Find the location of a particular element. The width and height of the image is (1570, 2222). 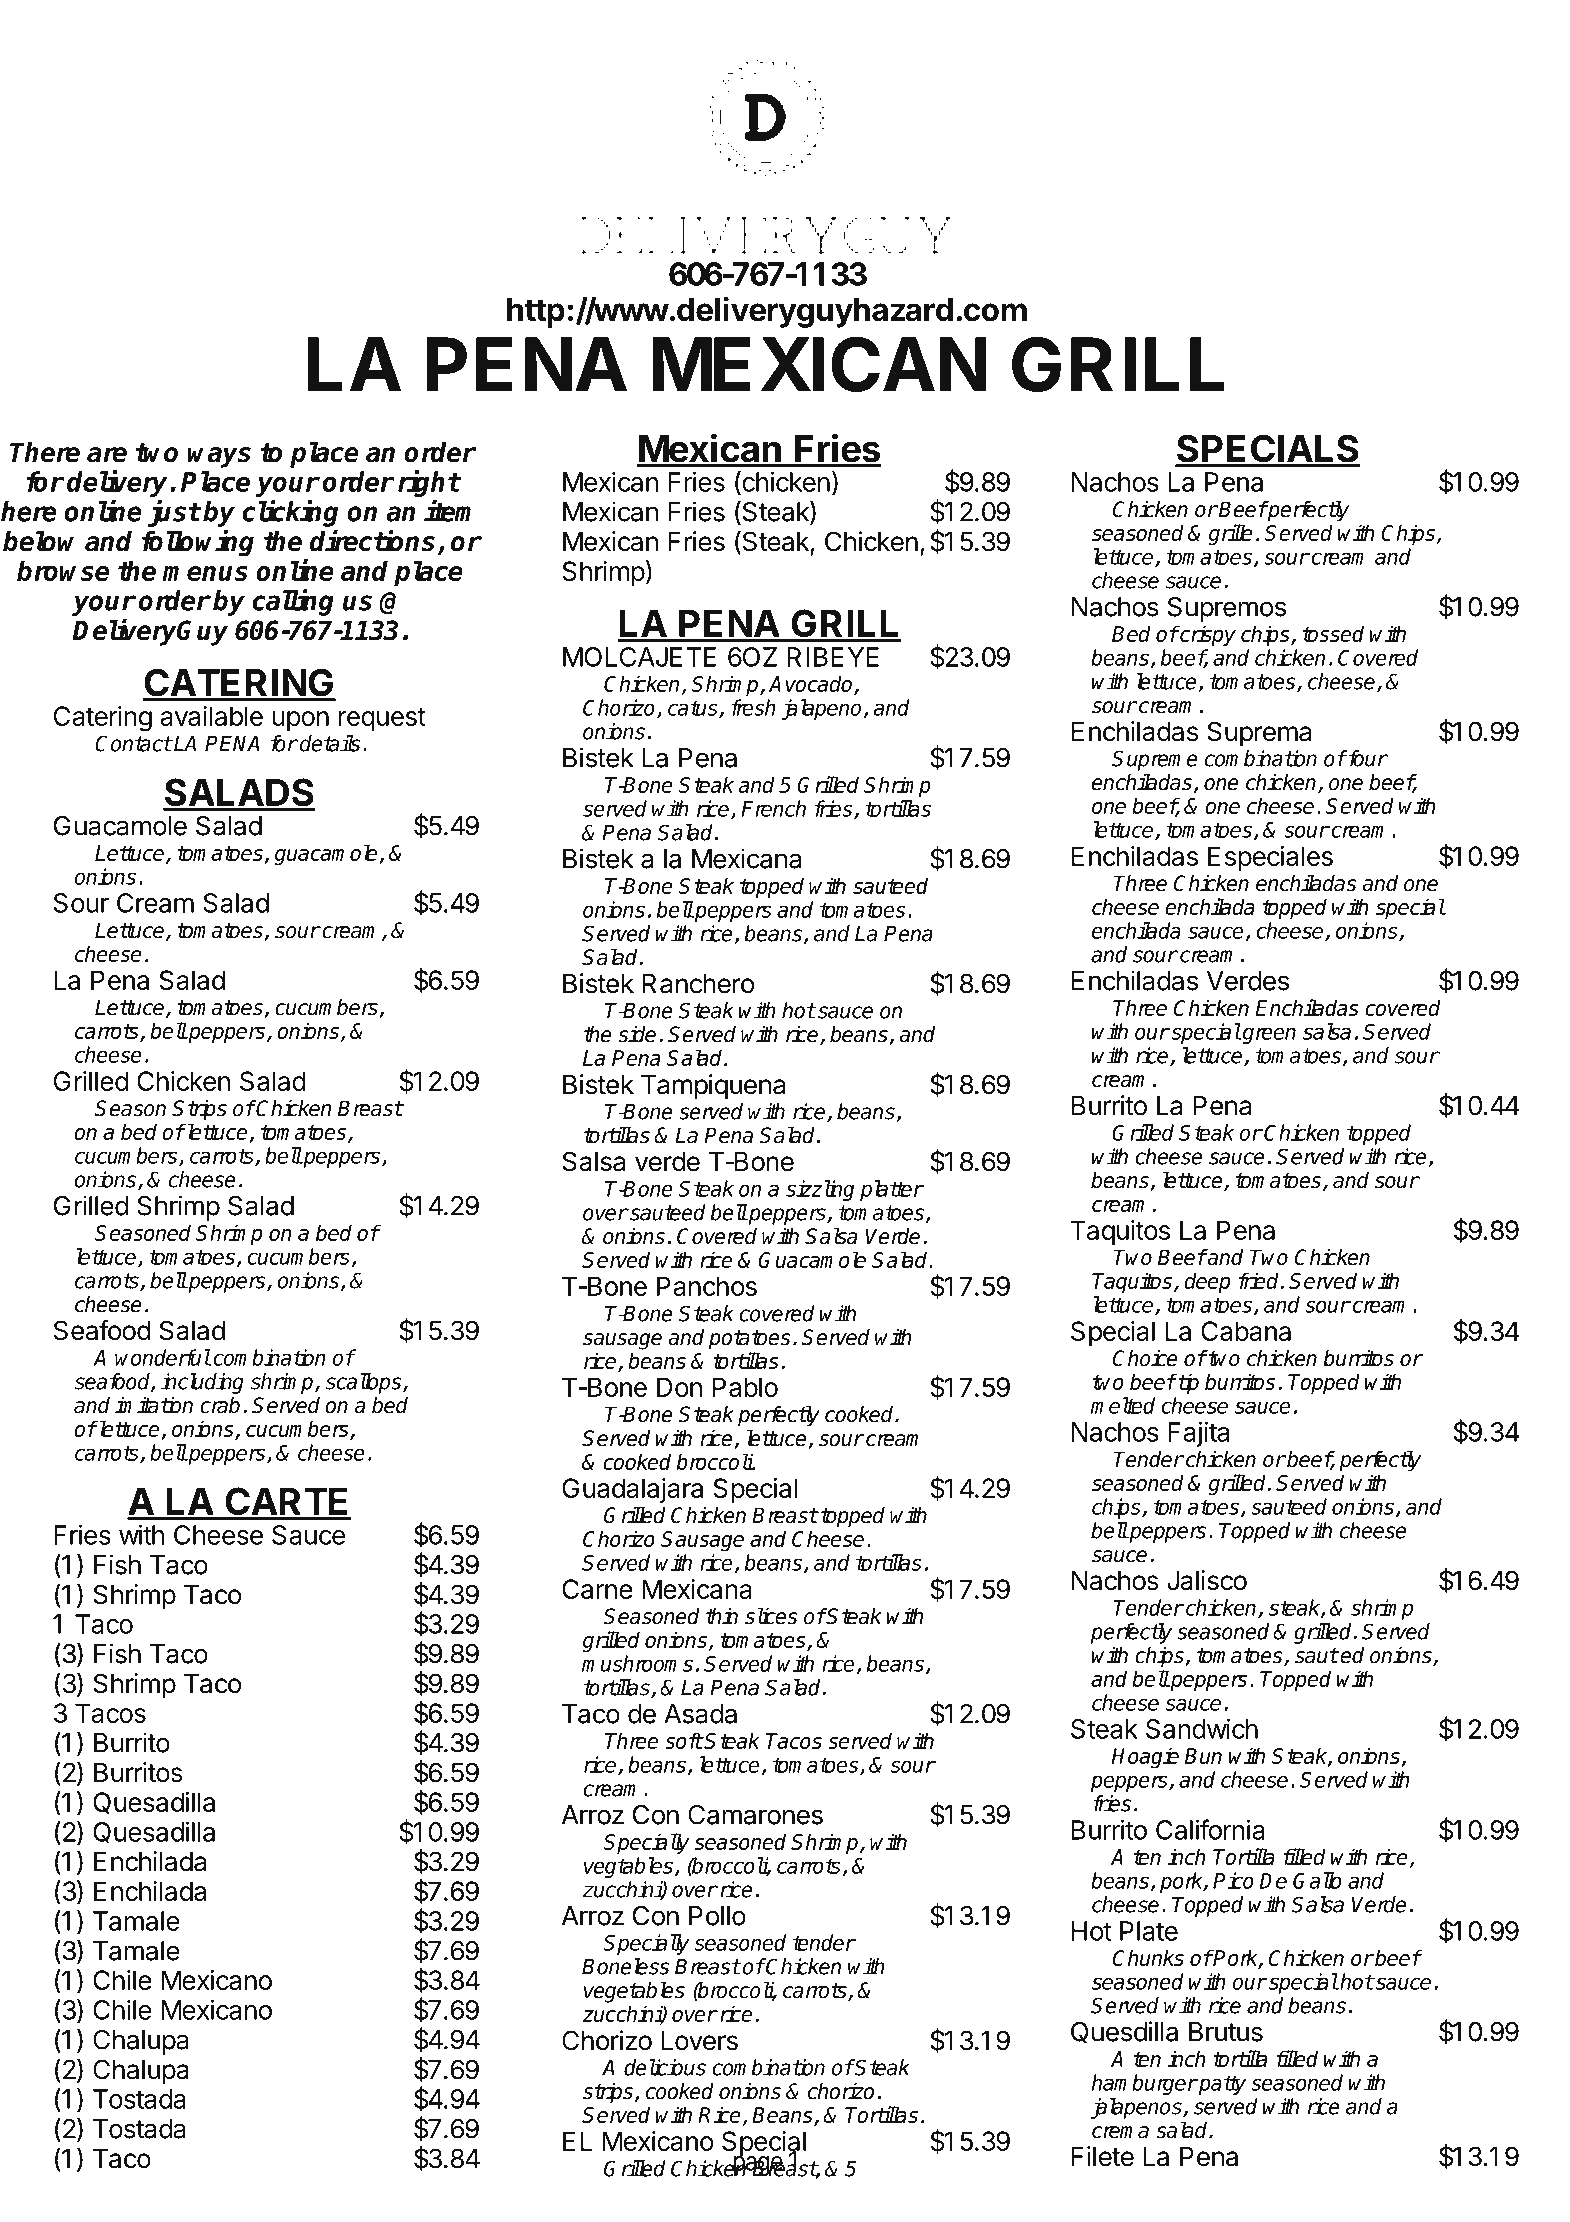

Sandwich is located at coordinates (1202, 1728).
